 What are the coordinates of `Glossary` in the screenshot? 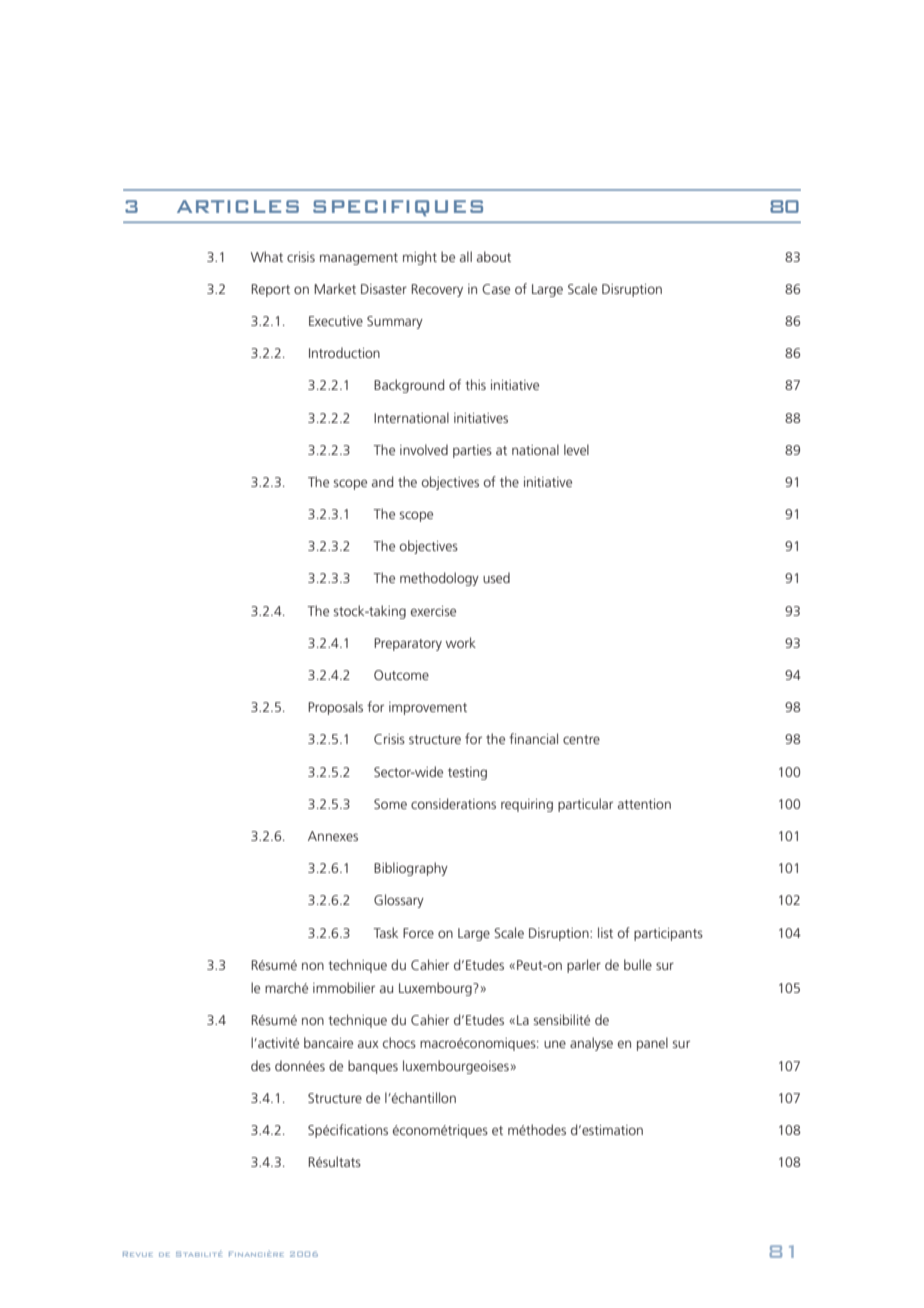 It's located at (399, 901).
